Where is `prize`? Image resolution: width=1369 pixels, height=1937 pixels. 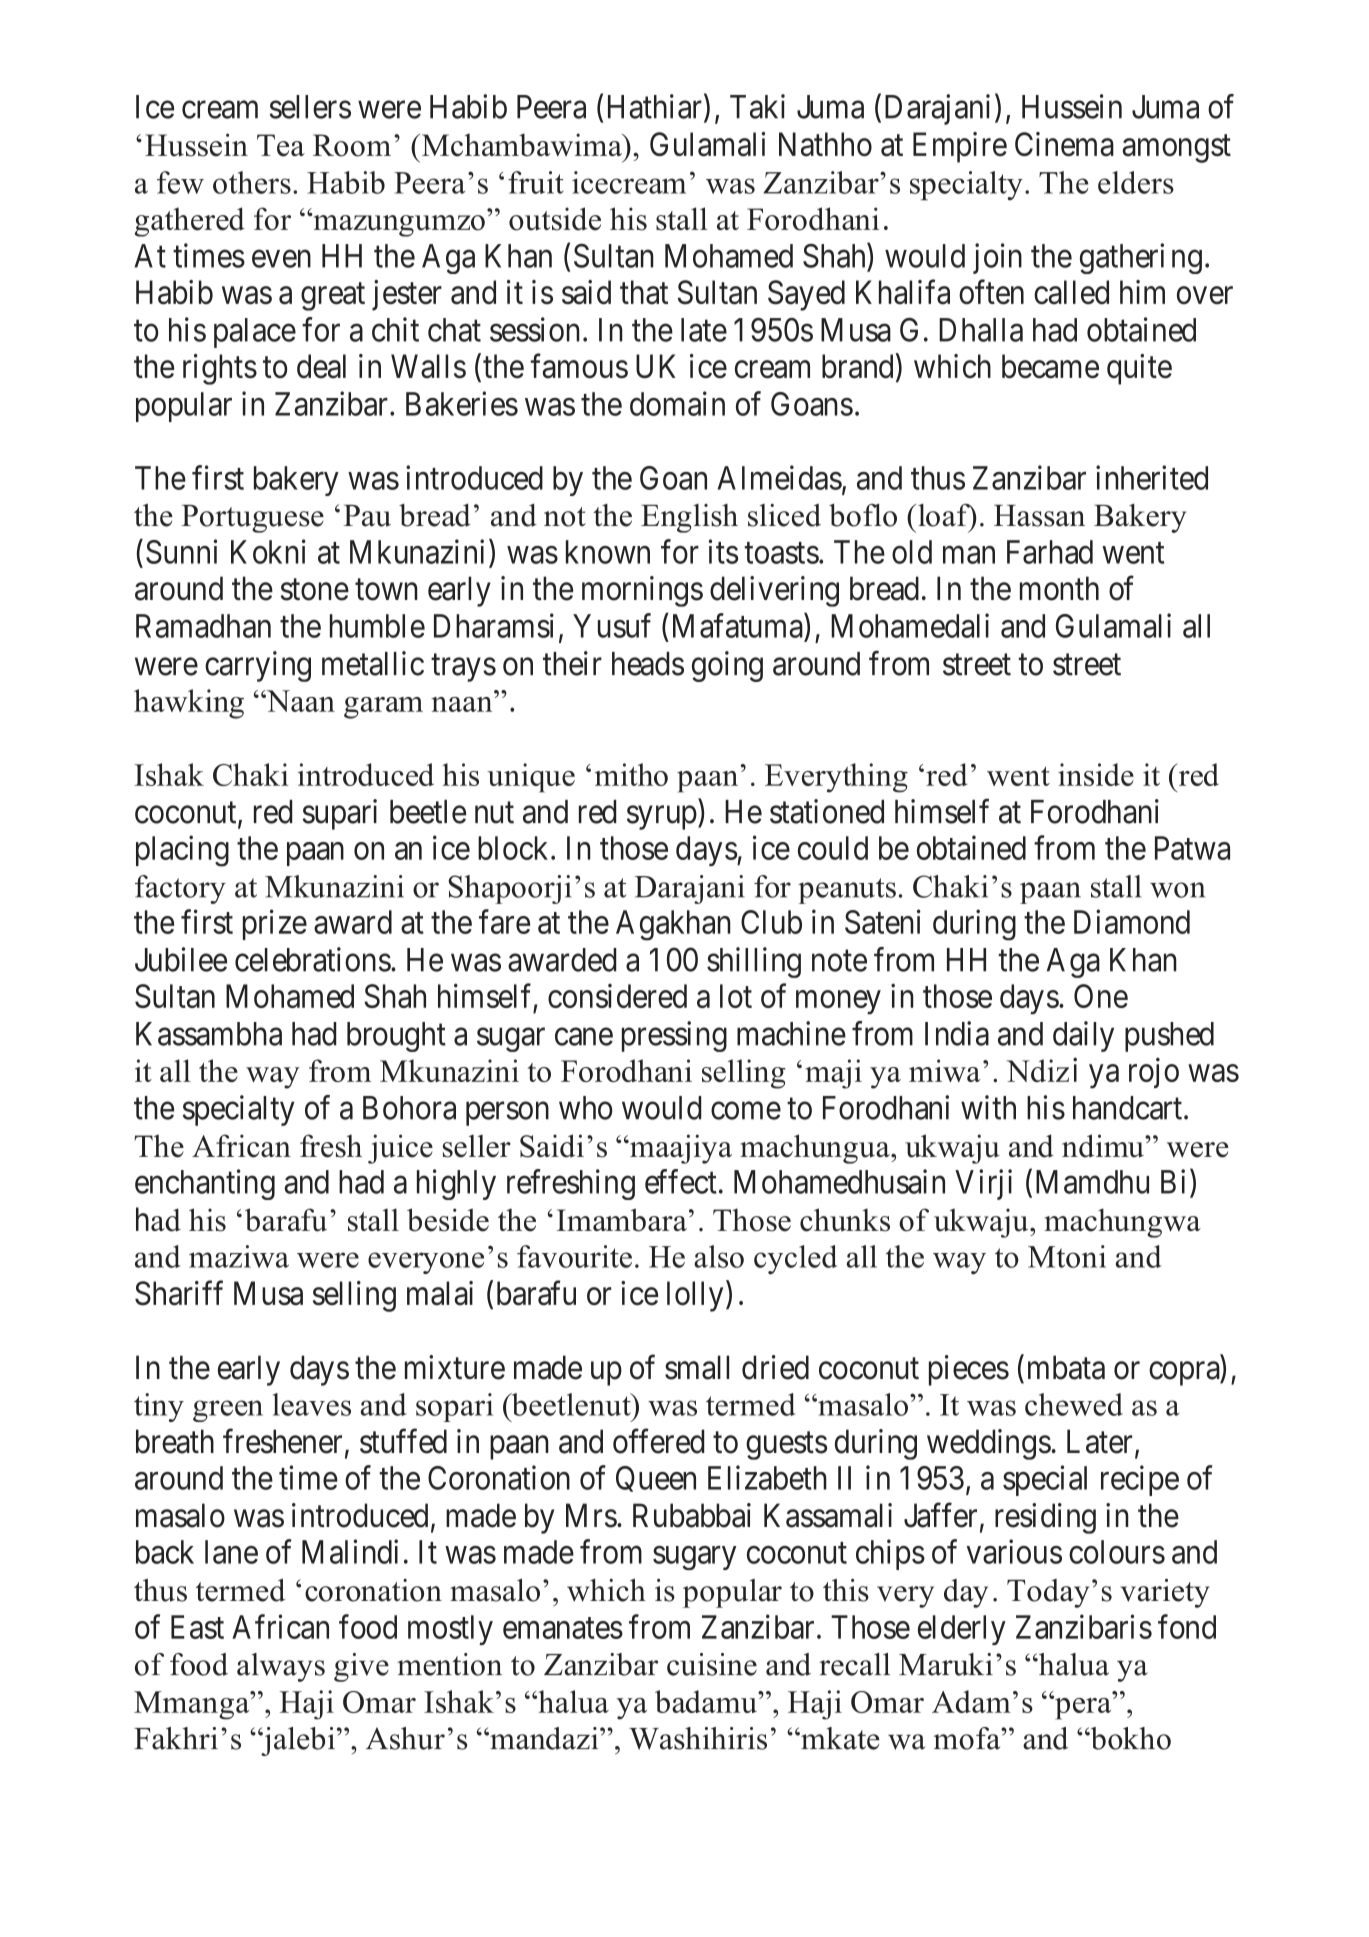 prize is located at coordinates (275, 924).
